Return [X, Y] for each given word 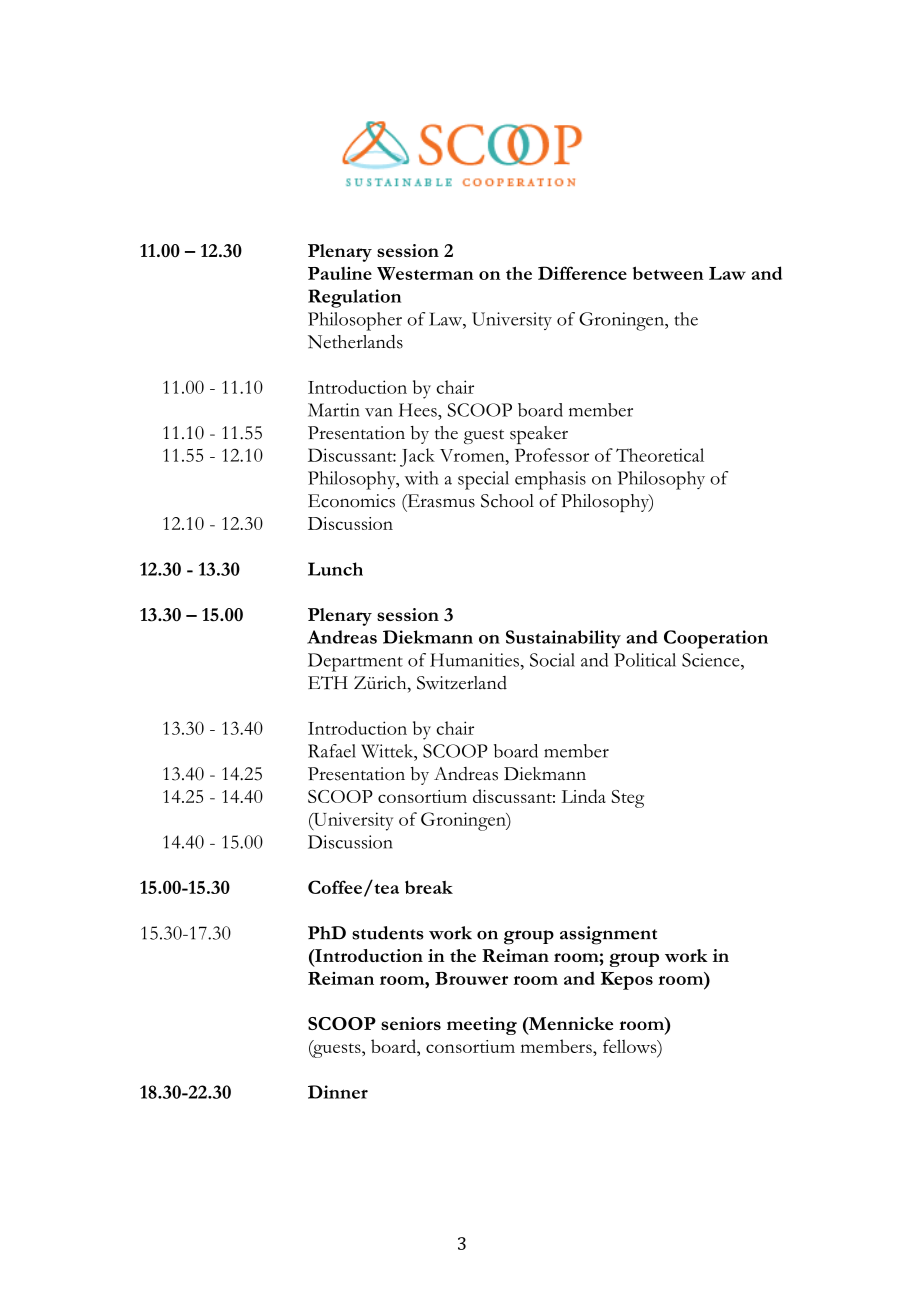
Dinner [338, 1092]
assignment [608, 935]
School [507, 501]
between [668, 273]
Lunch [335, 569]
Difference [582, 273]
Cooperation [716, 639]
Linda [584, 796]
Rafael [332, 751]
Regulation [354, 298]
